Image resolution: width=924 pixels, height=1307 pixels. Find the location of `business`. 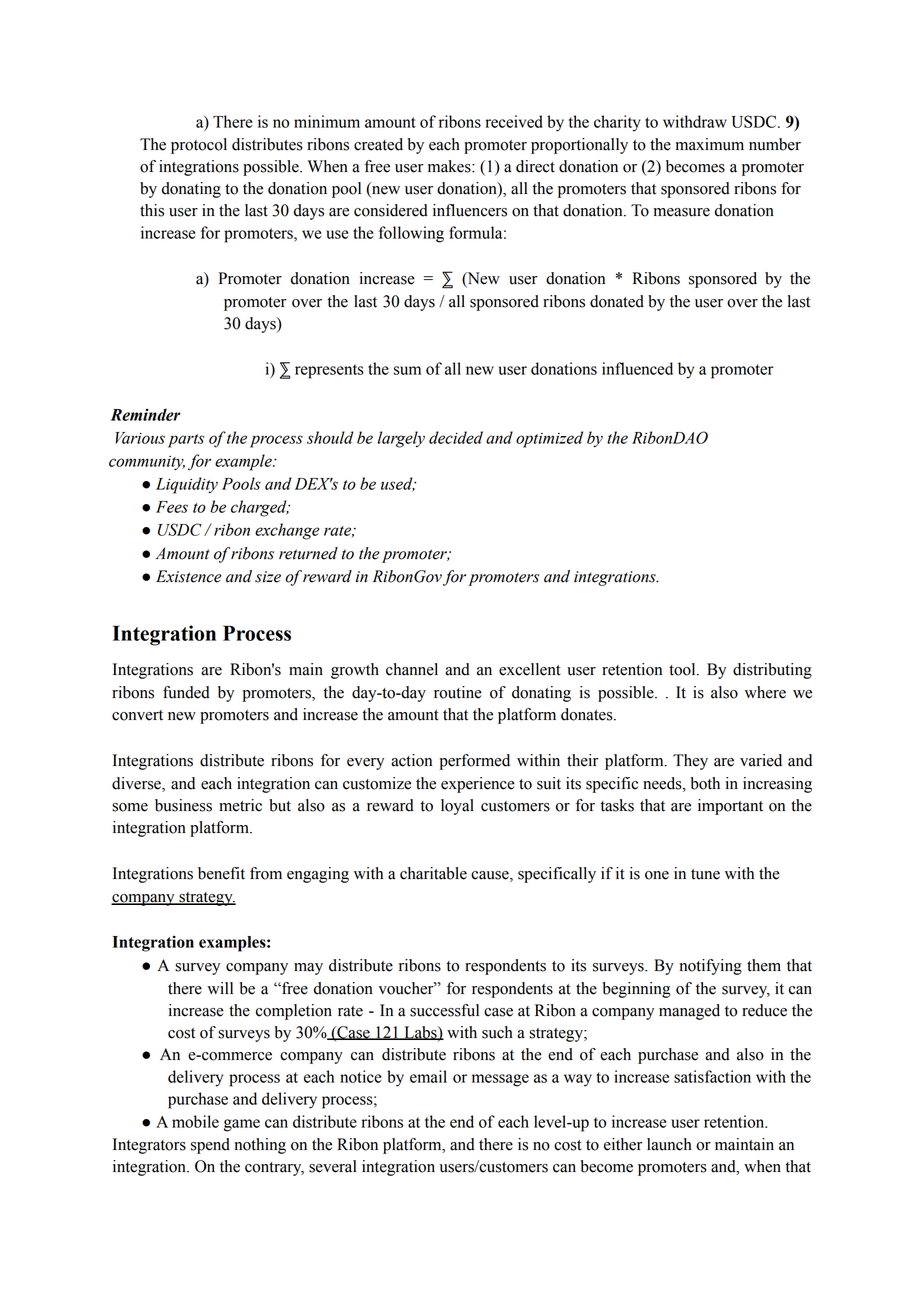

business is located at coordinates (183, 805).
